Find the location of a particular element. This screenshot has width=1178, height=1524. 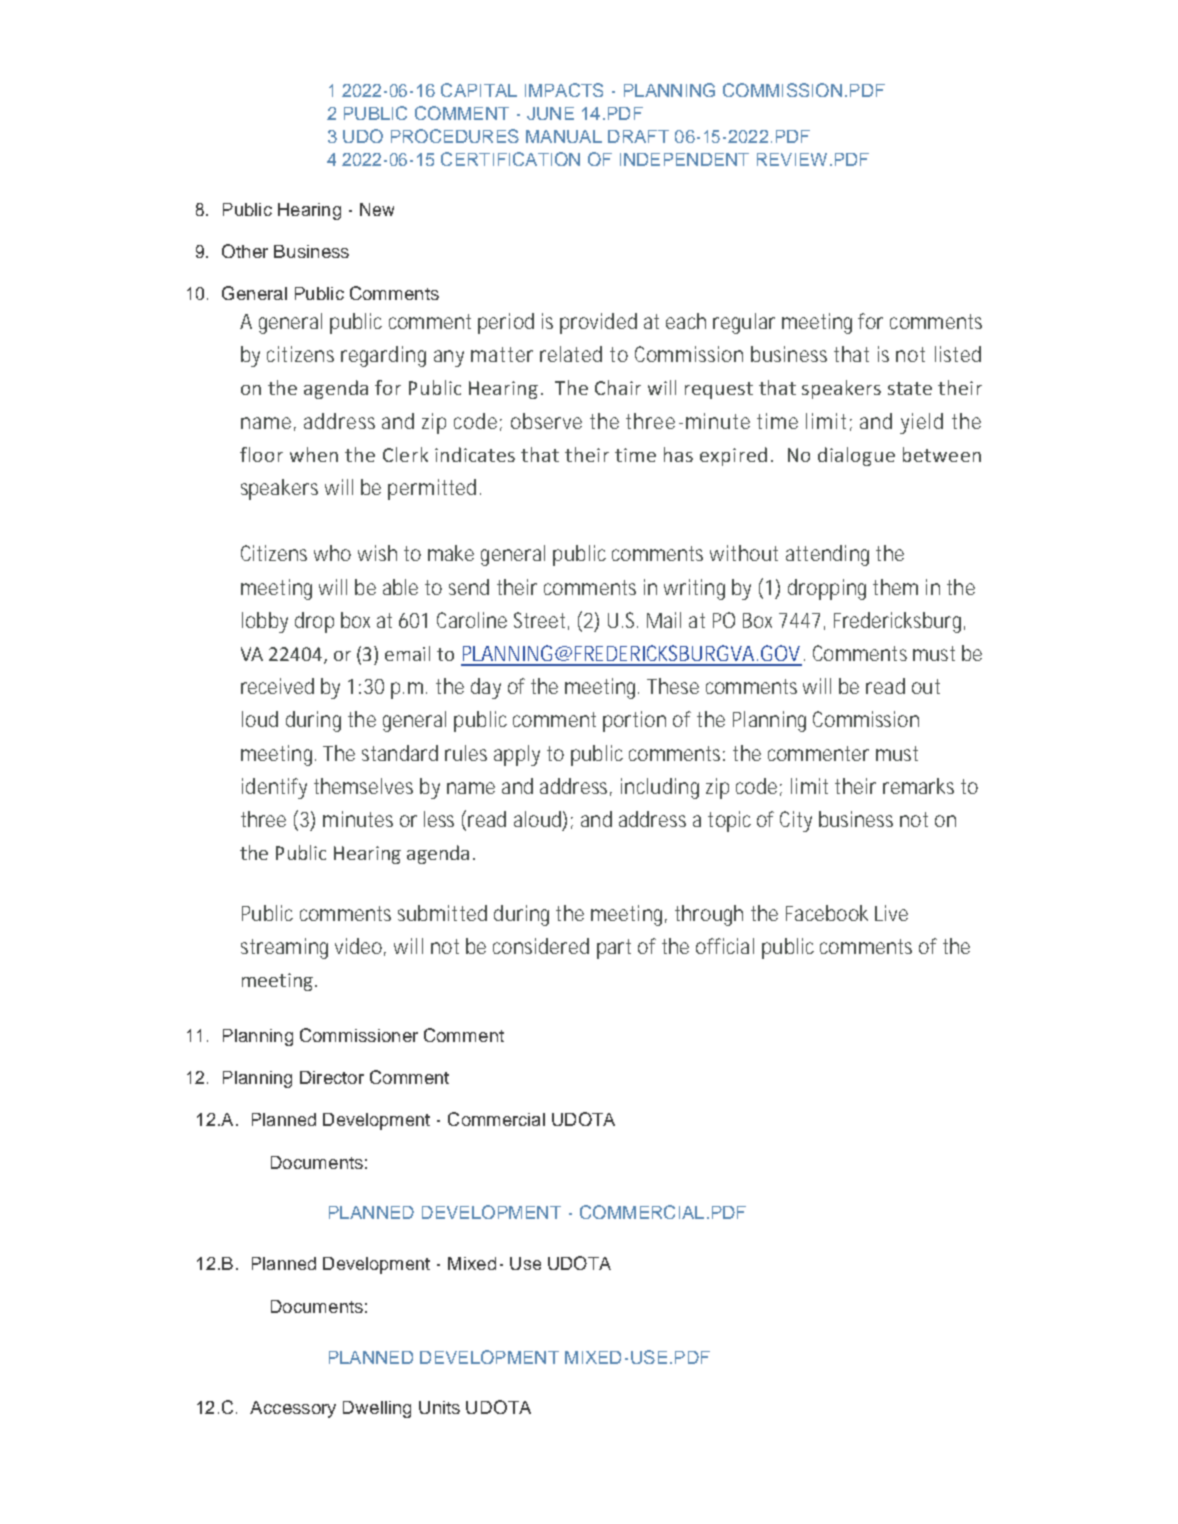

Units is located at coordinates (439, 1407).
